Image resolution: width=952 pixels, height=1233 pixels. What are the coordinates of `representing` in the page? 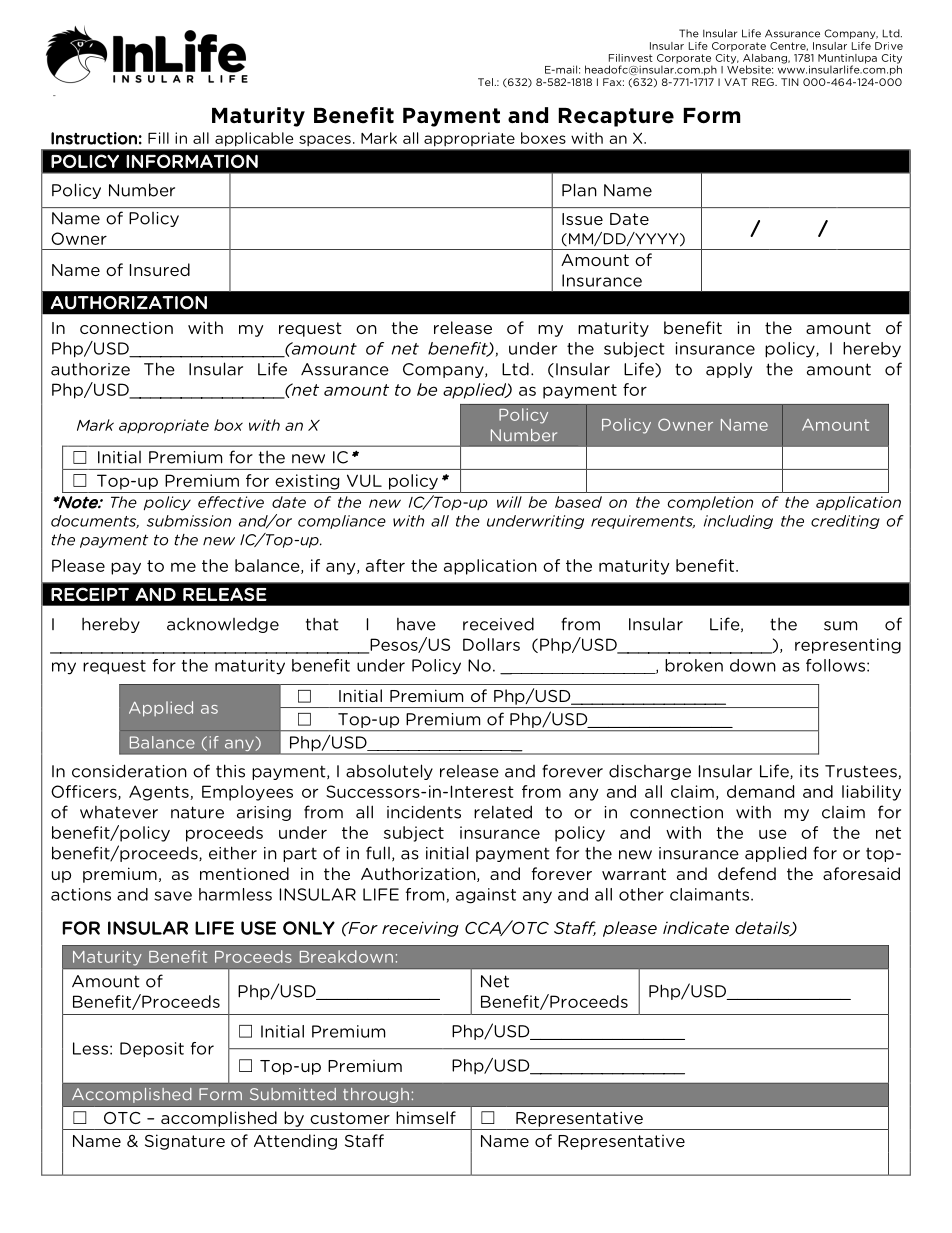 It's located at (848, 646).
